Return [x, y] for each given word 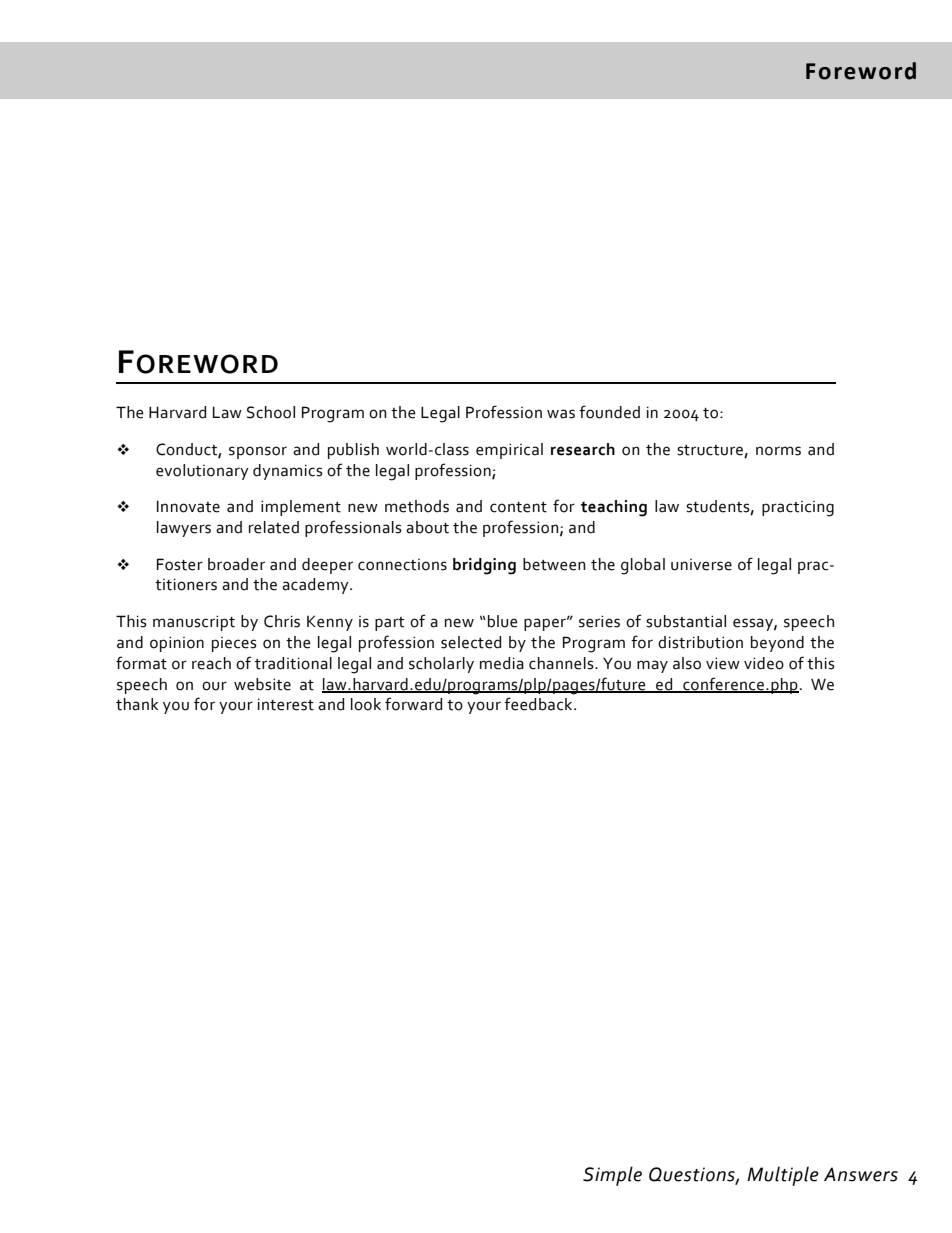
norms [778, 451]
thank [137, 704]
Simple [612, 1176]
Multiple [783, 1176]
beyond [777, 644]
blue [503, 621]
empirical [509, 451]
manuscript [194, 623]
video [764, 663]
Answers [861, 1174]
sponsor [258, 452]
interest [286, 704]
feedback [539, 704]
